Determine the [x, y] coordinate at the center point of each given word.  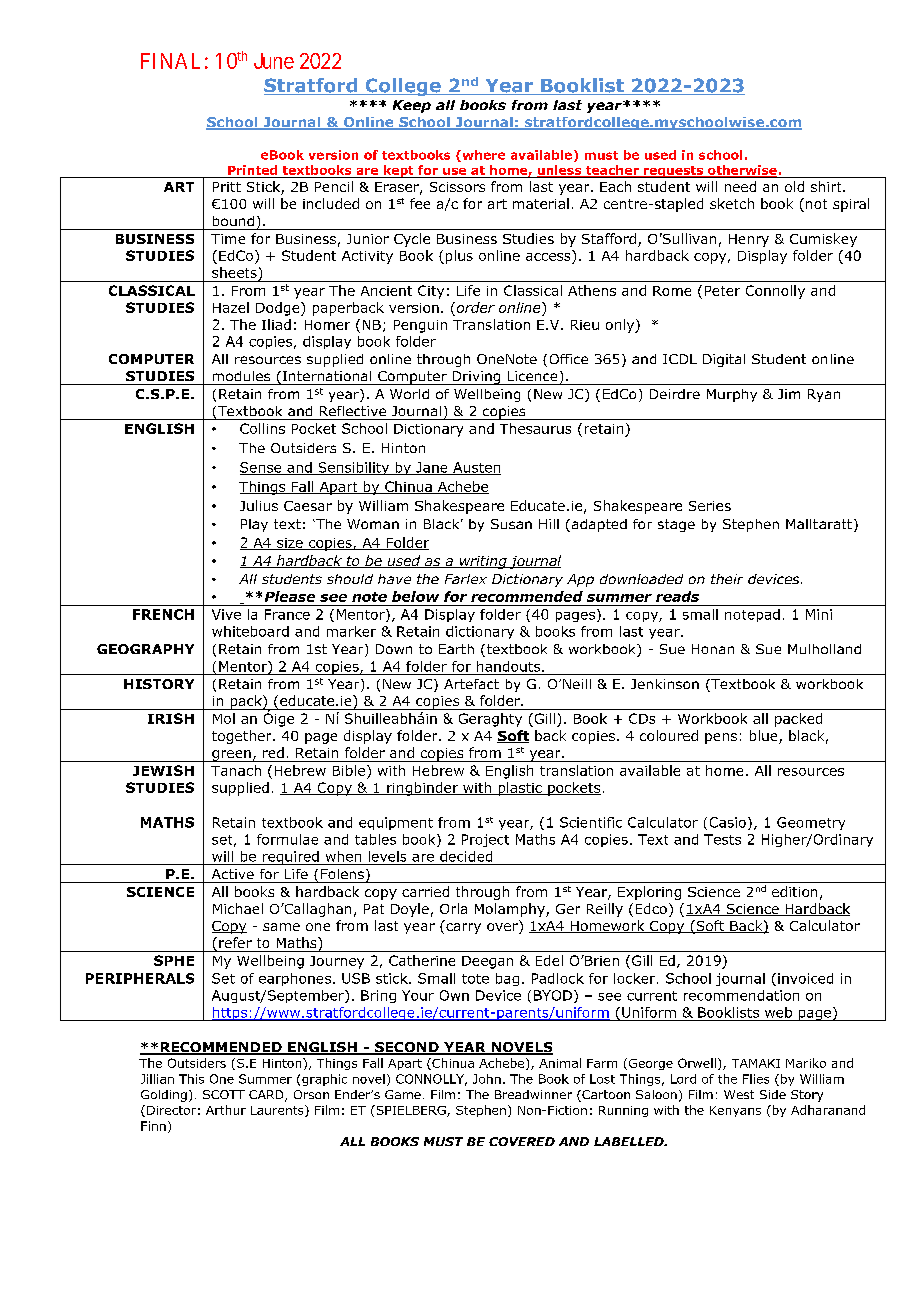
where [482, 156]
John [487, 1079]
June [274, 61]
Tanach [236, 770]
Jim [789, 394]
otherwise [741, 171]
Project [485, 840]
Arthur [226, 1110]
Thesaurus [535, 428]
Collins [262, 428]
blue [765, 737]
